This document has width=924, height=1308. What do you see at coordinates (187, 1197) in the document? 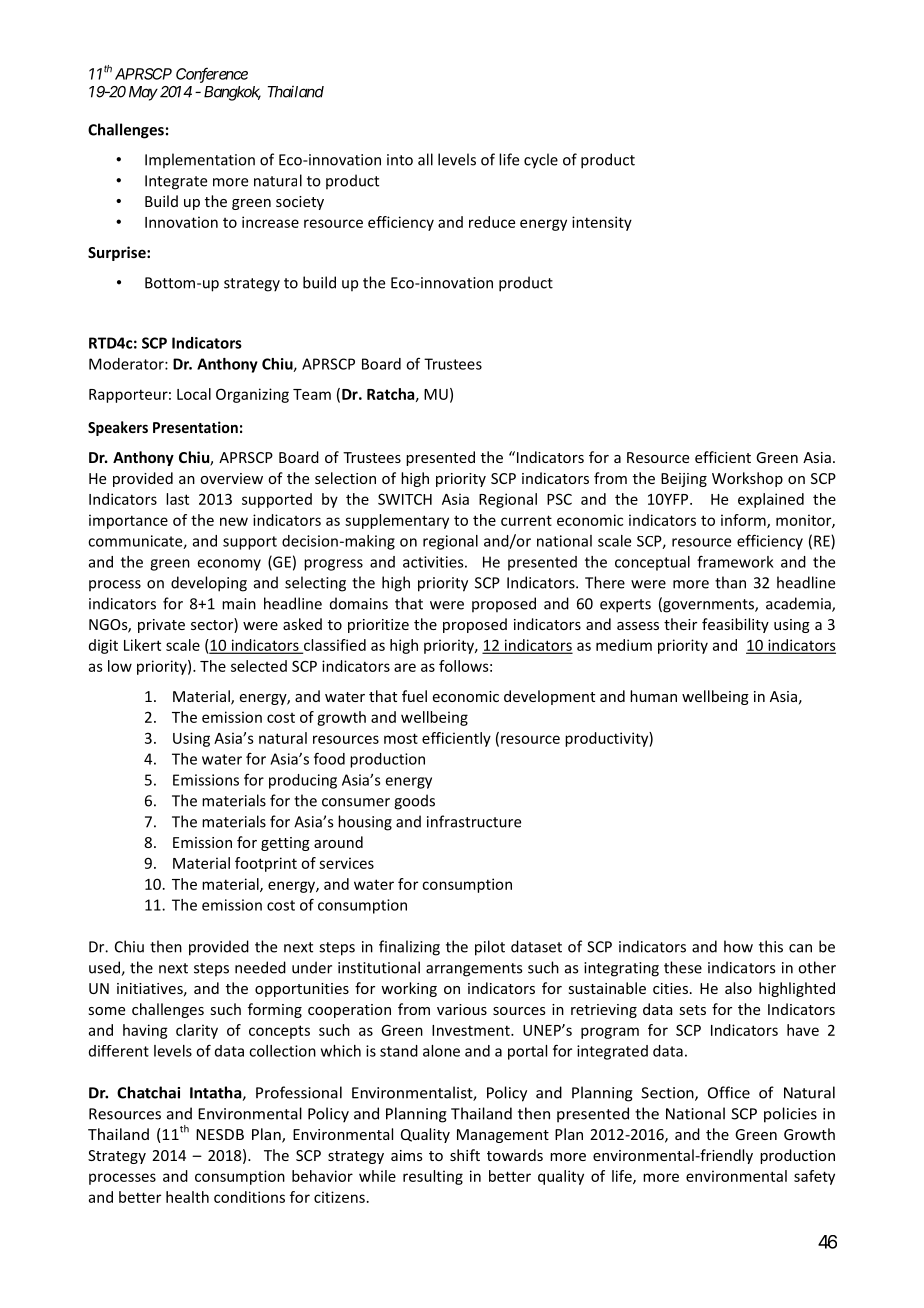
I see `health` at bounding box center [187, 1197].
